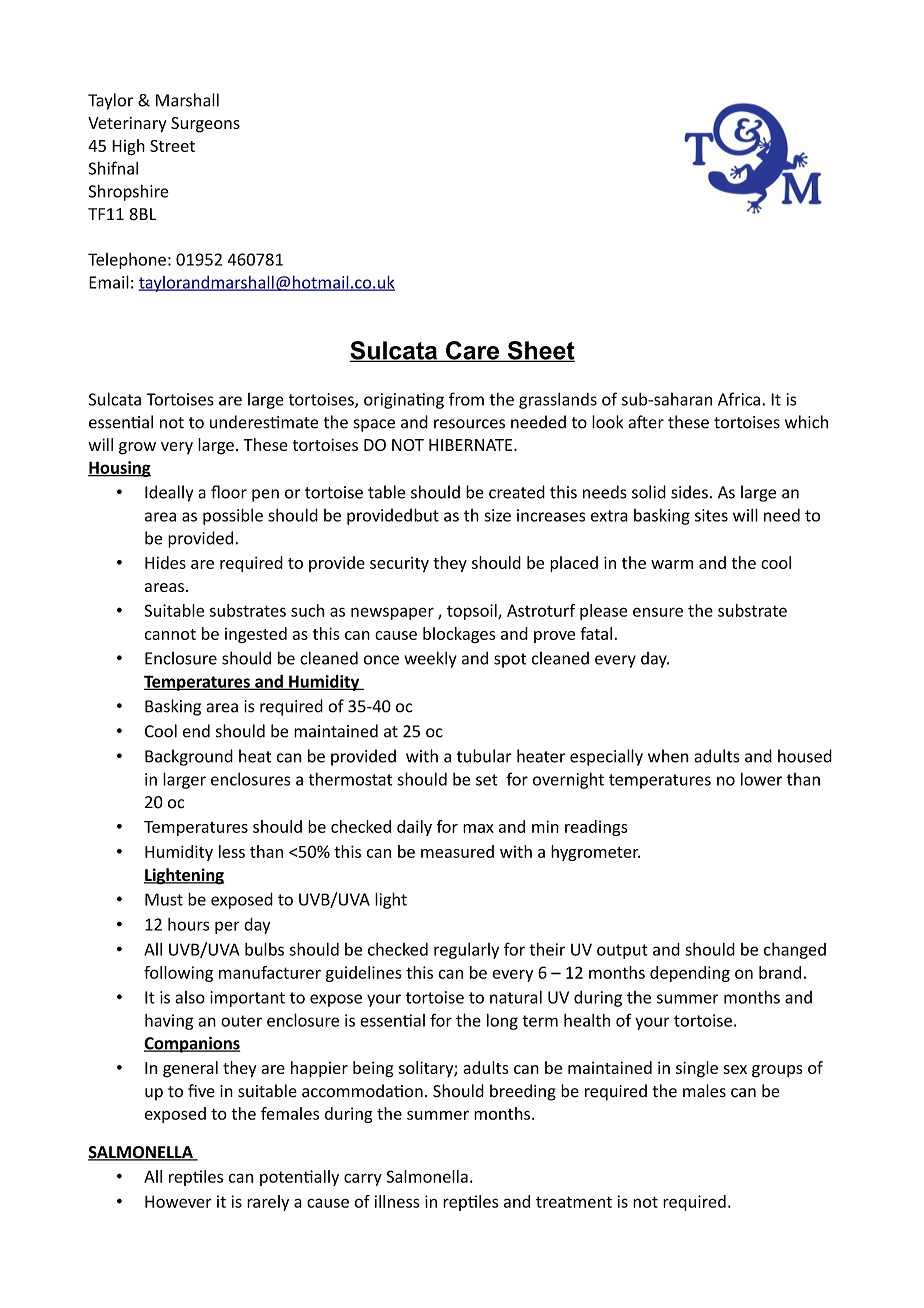 This image has height=1308, width=924. Describe the element at coordinates (473, 351) in the image. I see `Care` at that location.
